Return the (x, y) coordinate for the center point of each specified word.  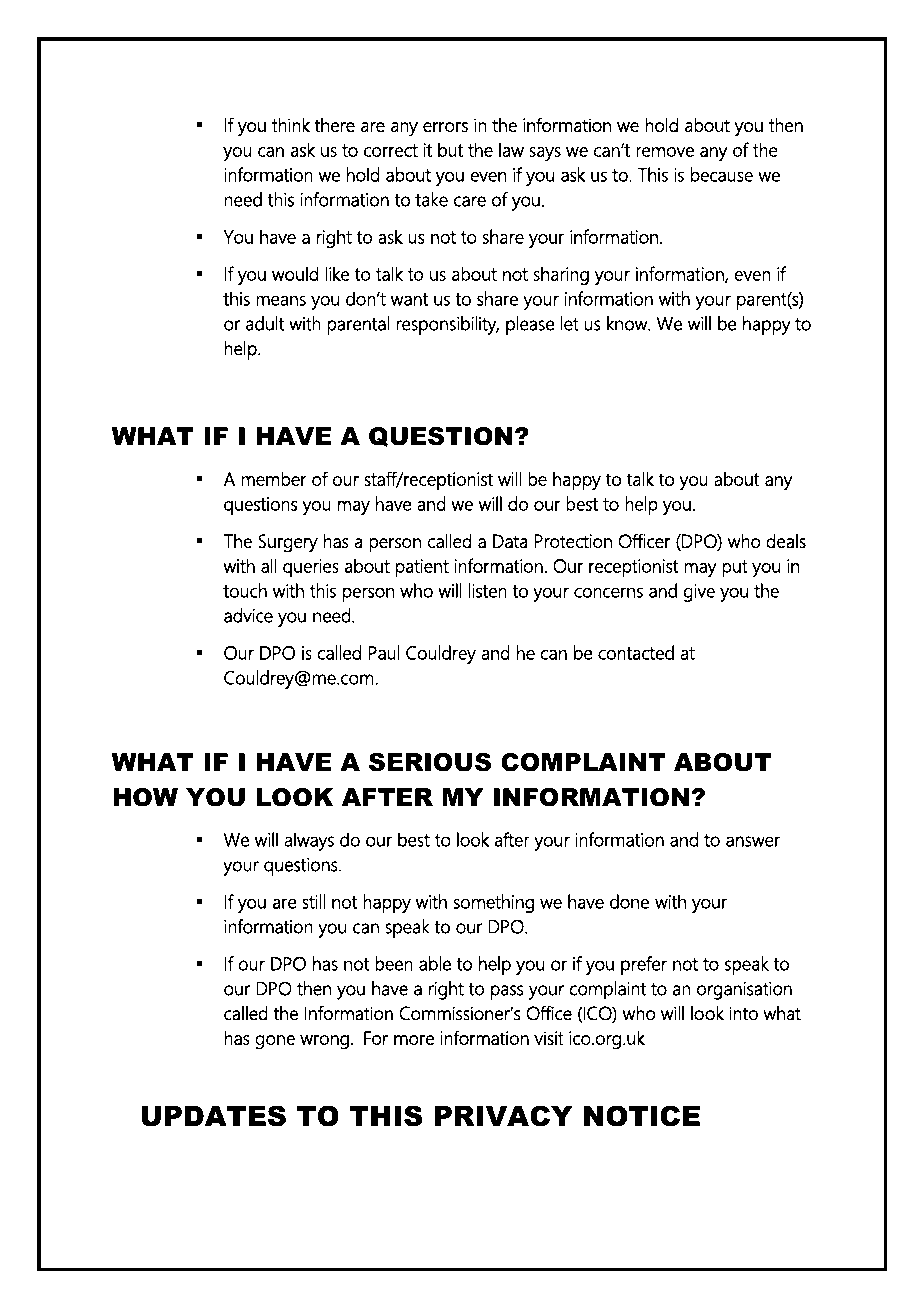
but (450, 149)
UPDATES (213, 1116)
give (699, 593)
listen (488, 590)
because (722, 174)
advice (248, 615)
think (291, 124)
